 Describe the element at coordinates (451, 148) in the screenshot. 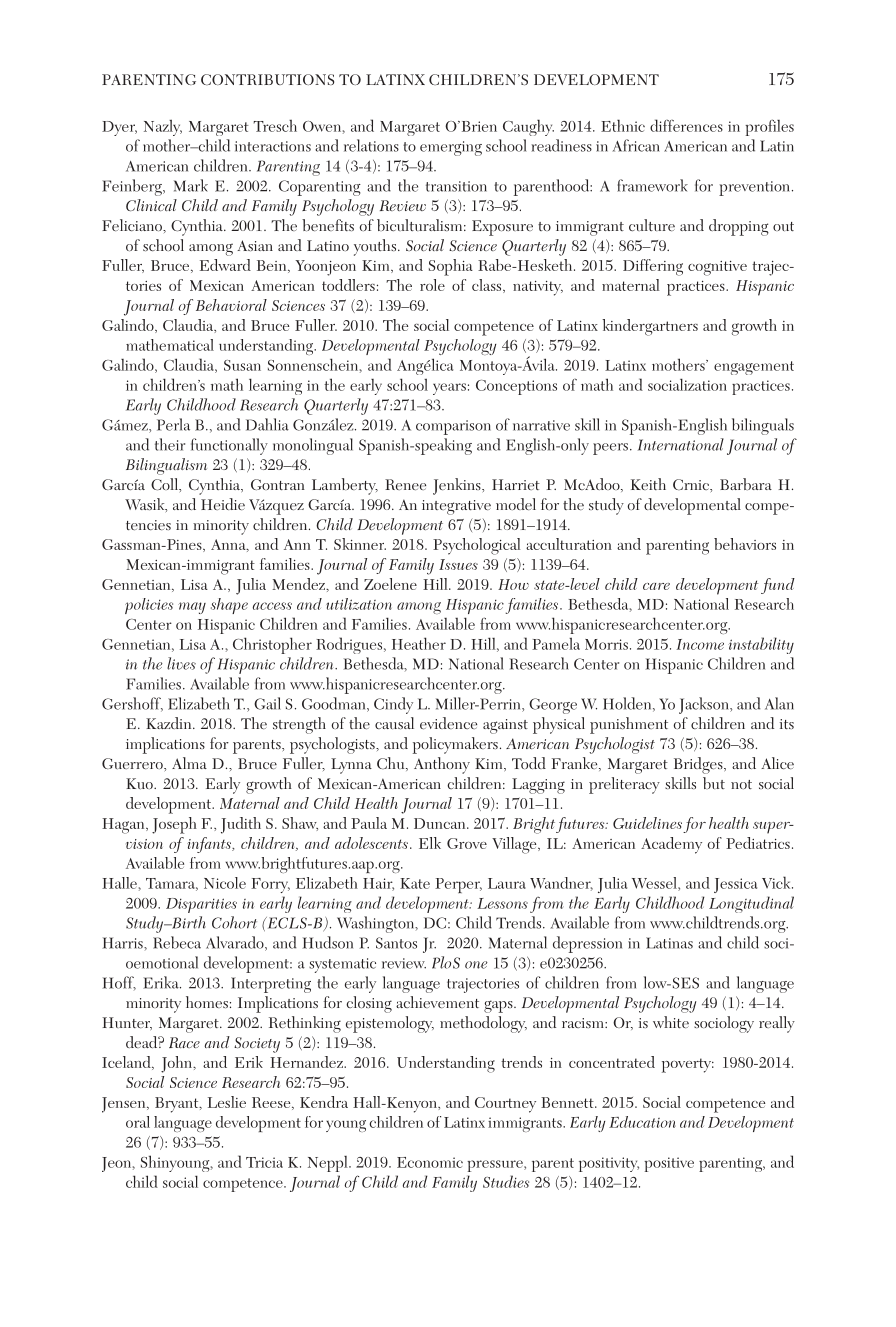

I see `emerging` at that location.
